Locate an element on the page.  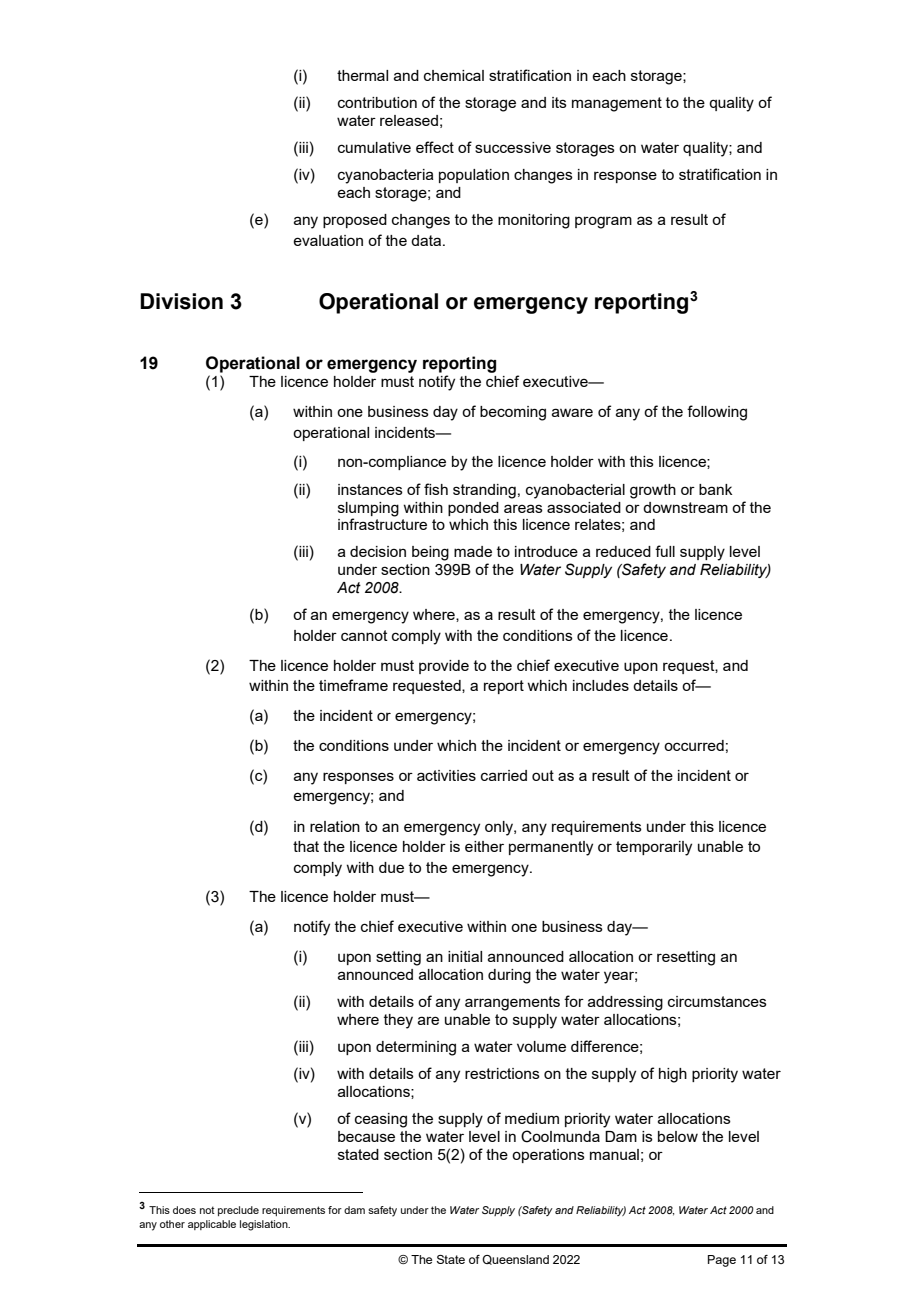
Page is located at coordinates (722, 1261).
